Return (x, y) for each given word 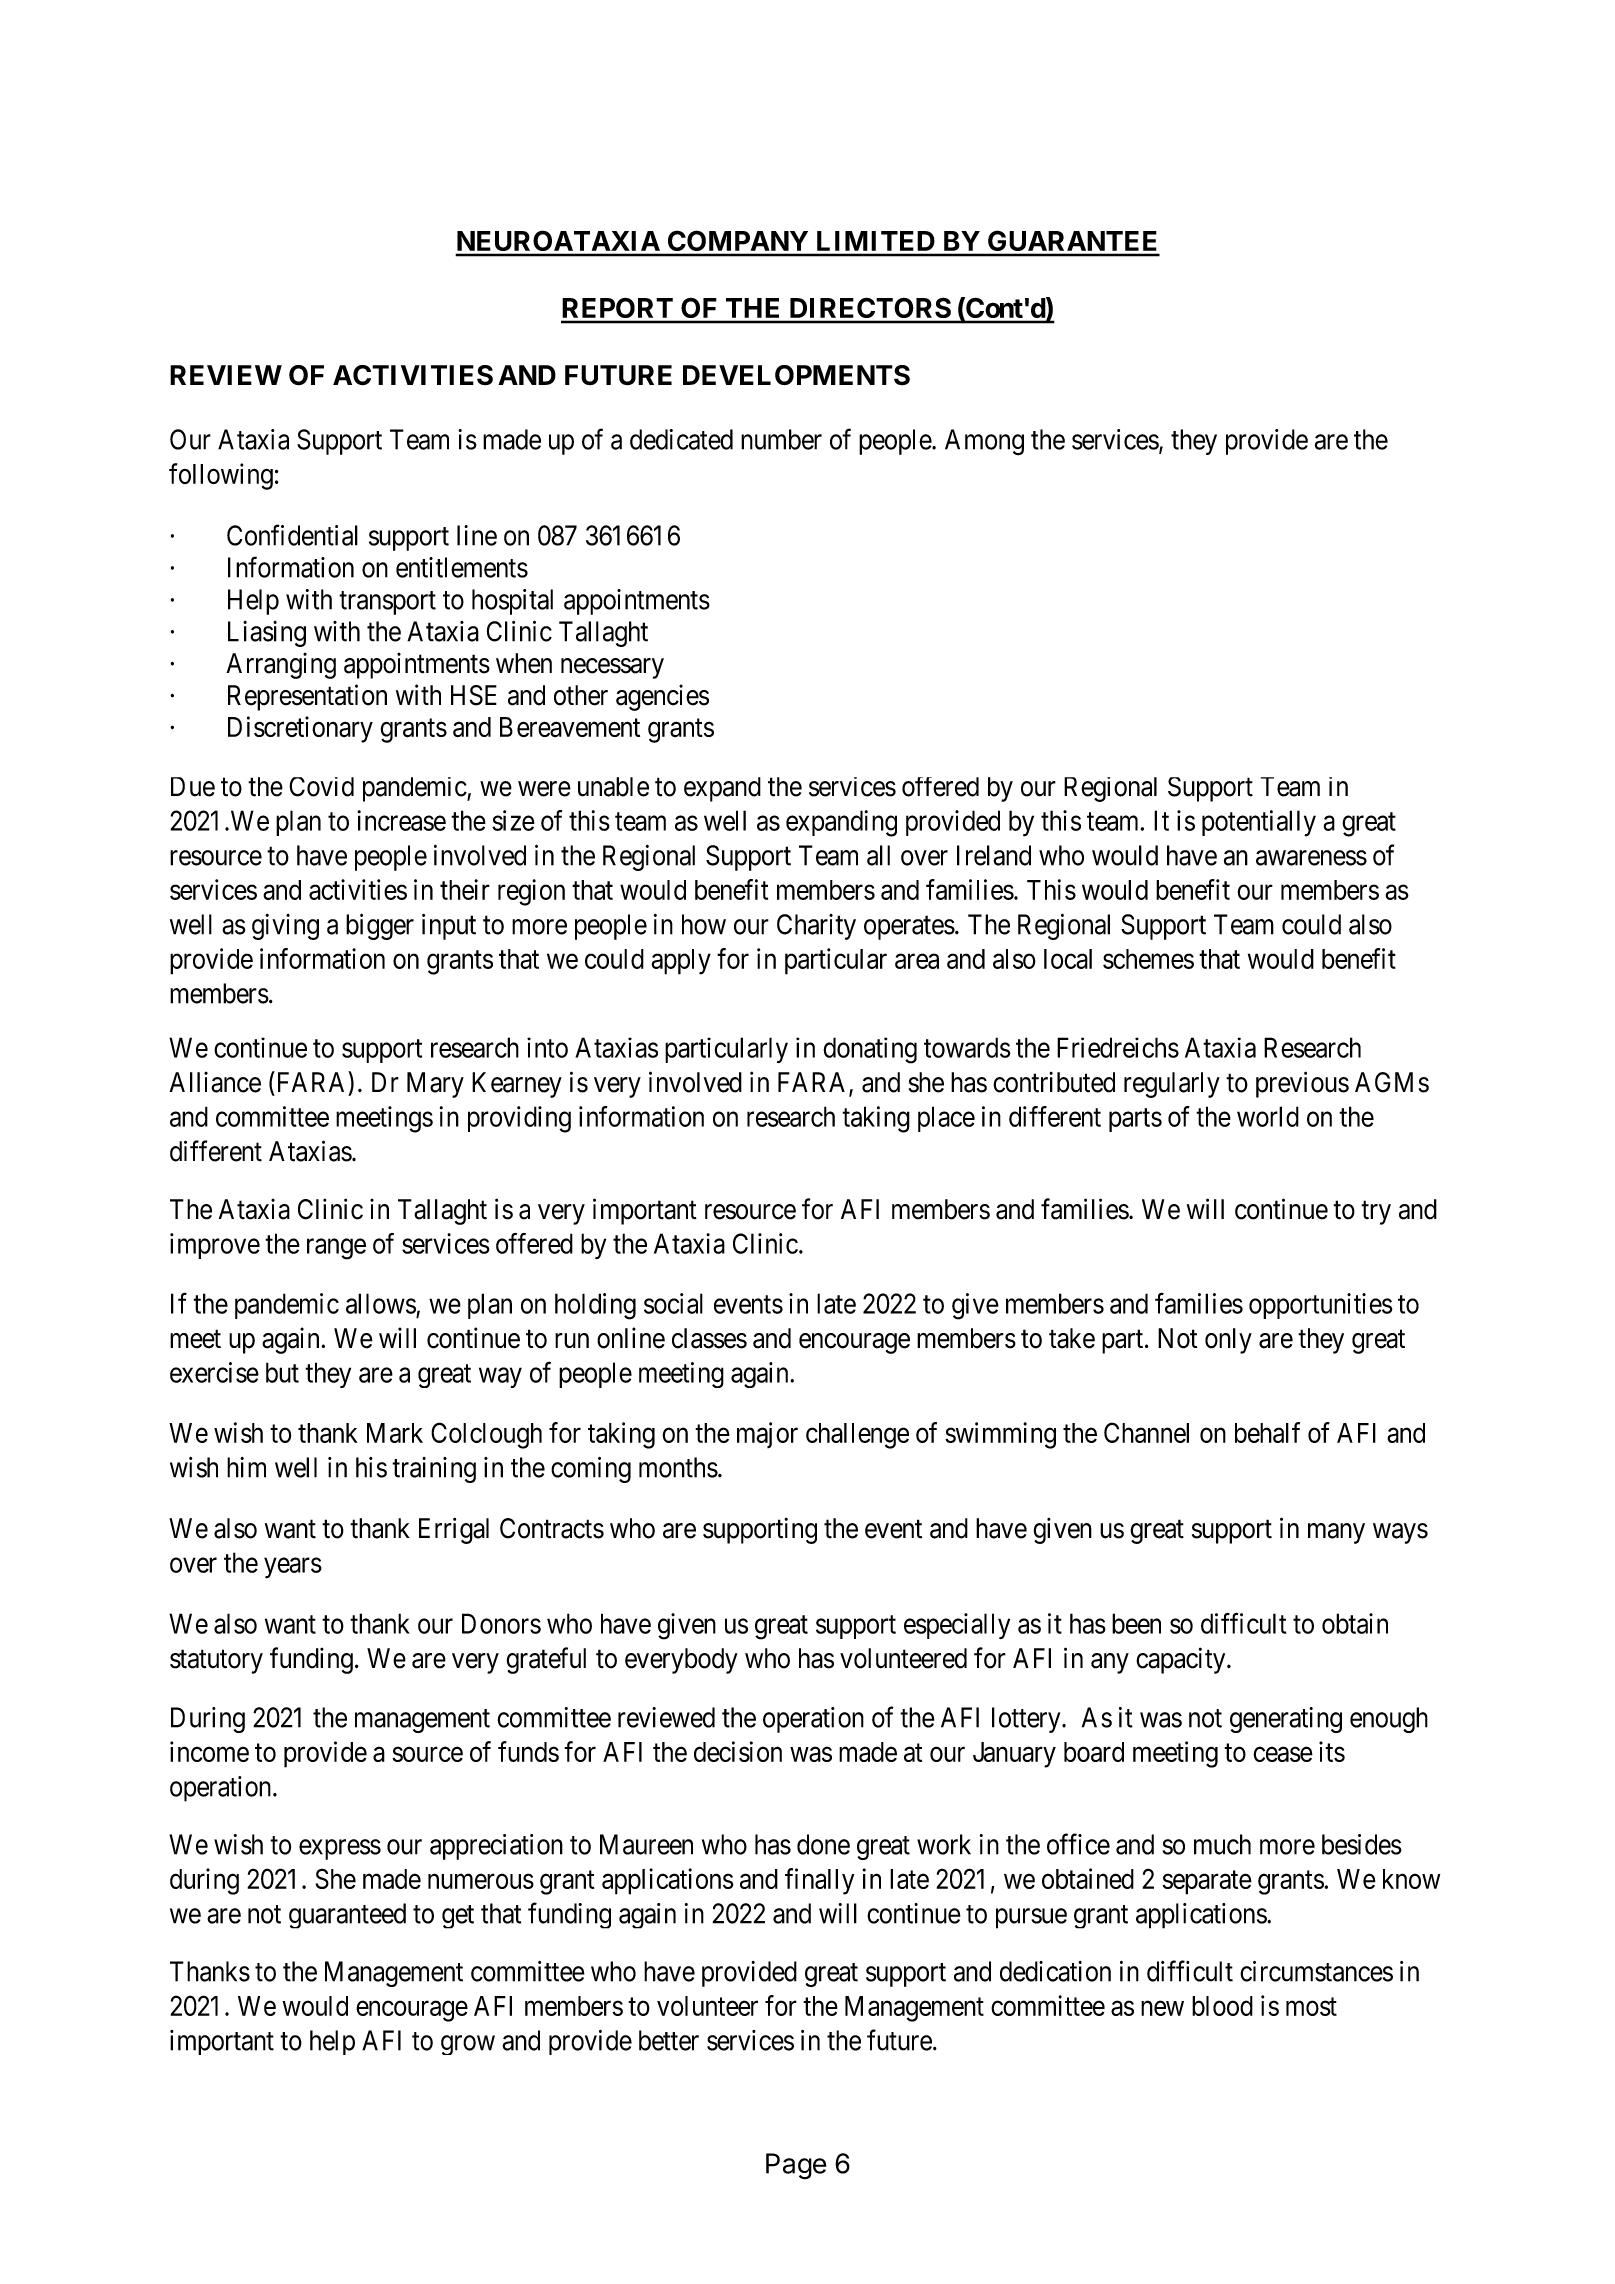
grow (468, 2045)
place (946, 1119)
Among (984, 442)
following (221, 476)
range (336, 1249)
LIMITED (876, 241)
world (1268, 1116)
